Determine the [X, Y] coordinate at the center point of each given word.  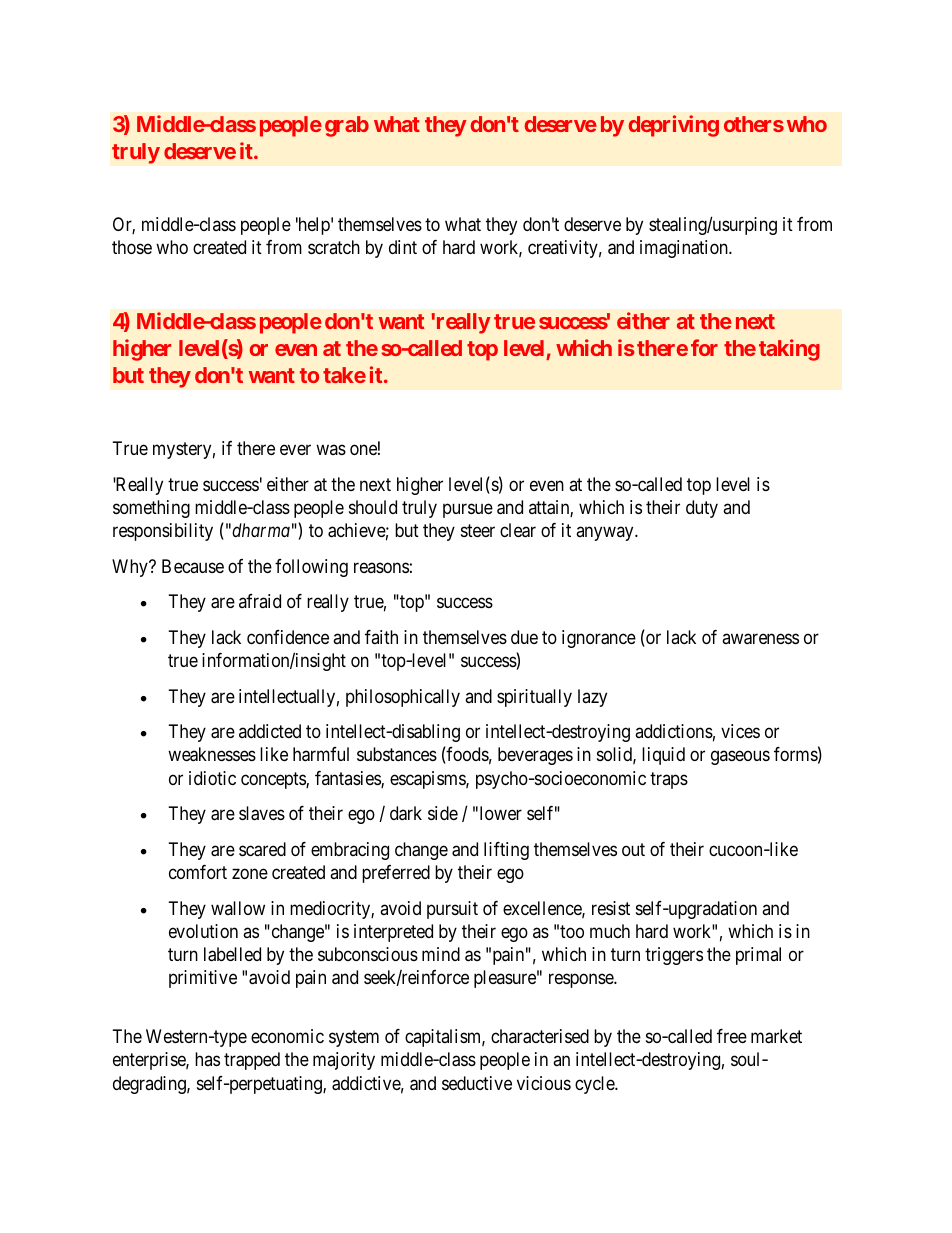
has [207, 1059]
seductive [477, 1083]
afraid [260, 601]
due [524, 637]
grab [347, 126]
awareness [760, 639]
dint [403, 247]
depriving [674, 126]
